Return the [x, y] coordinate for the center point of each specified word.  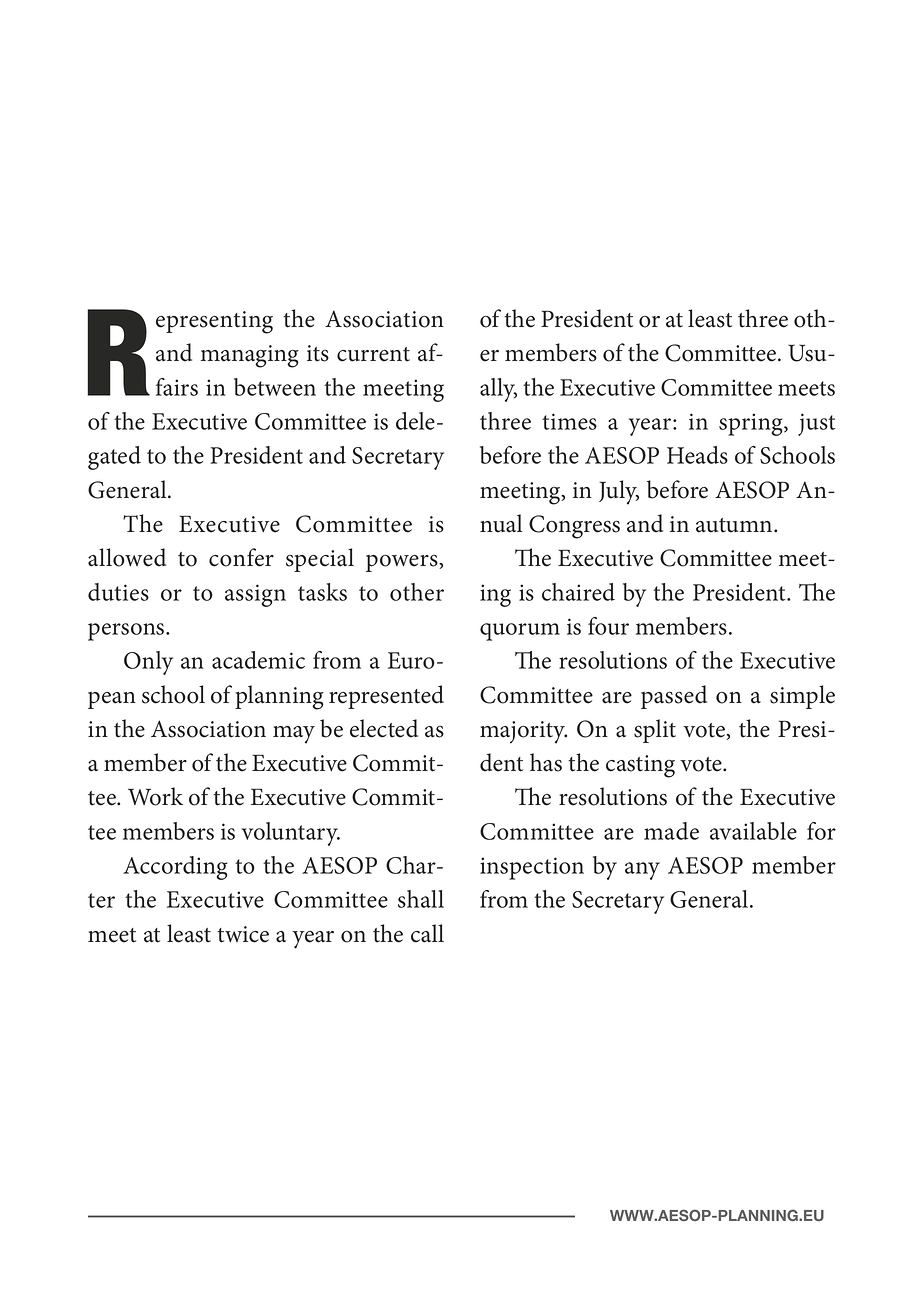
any [642, 871]
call [427, 933]
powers [403, 563]
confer [241, 557]
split [655, 731]
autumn [735, 525]
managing [250, 356]
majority [523, 732]
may [294, 735]
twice [243, 934]
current [373, 354]
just [816, 424]
